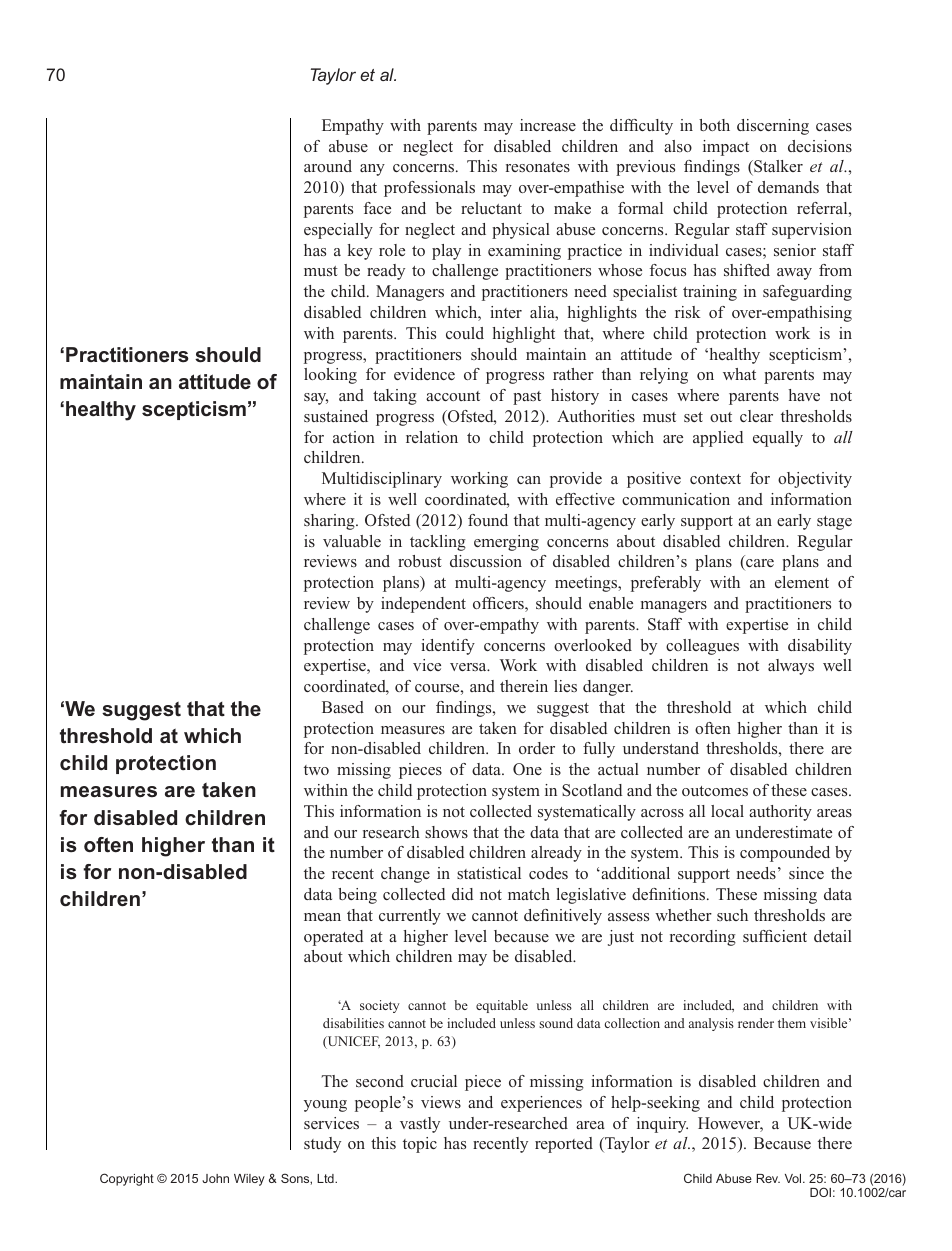 The image size is (952, 1251). I want to click on did, so click(462, 894).
